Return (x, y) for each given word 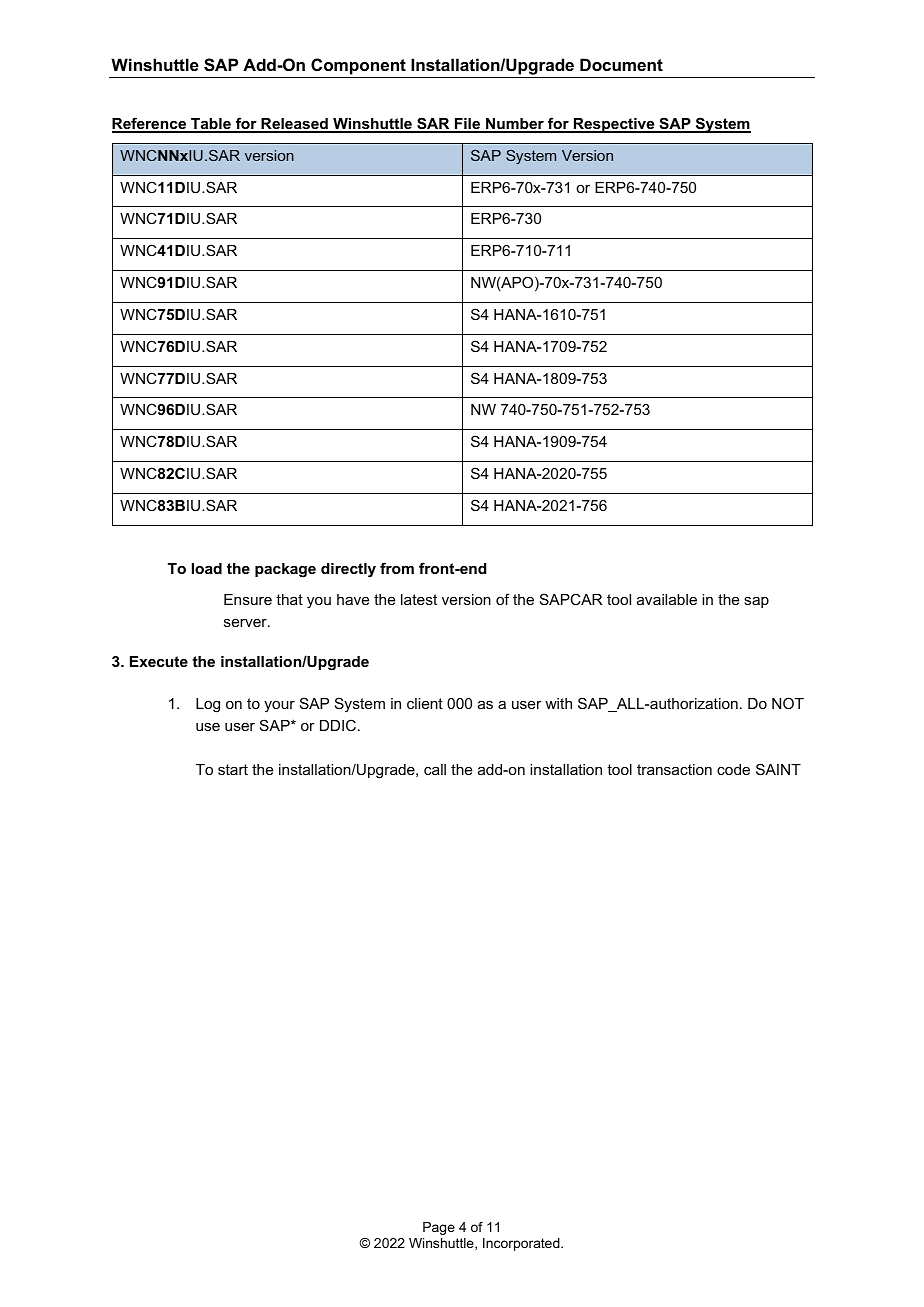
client (425, 703)
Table (211, 125)
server (246, 623)
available (667, 599)
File (467, 125)
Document (621, 64)
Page (439, 1228)
